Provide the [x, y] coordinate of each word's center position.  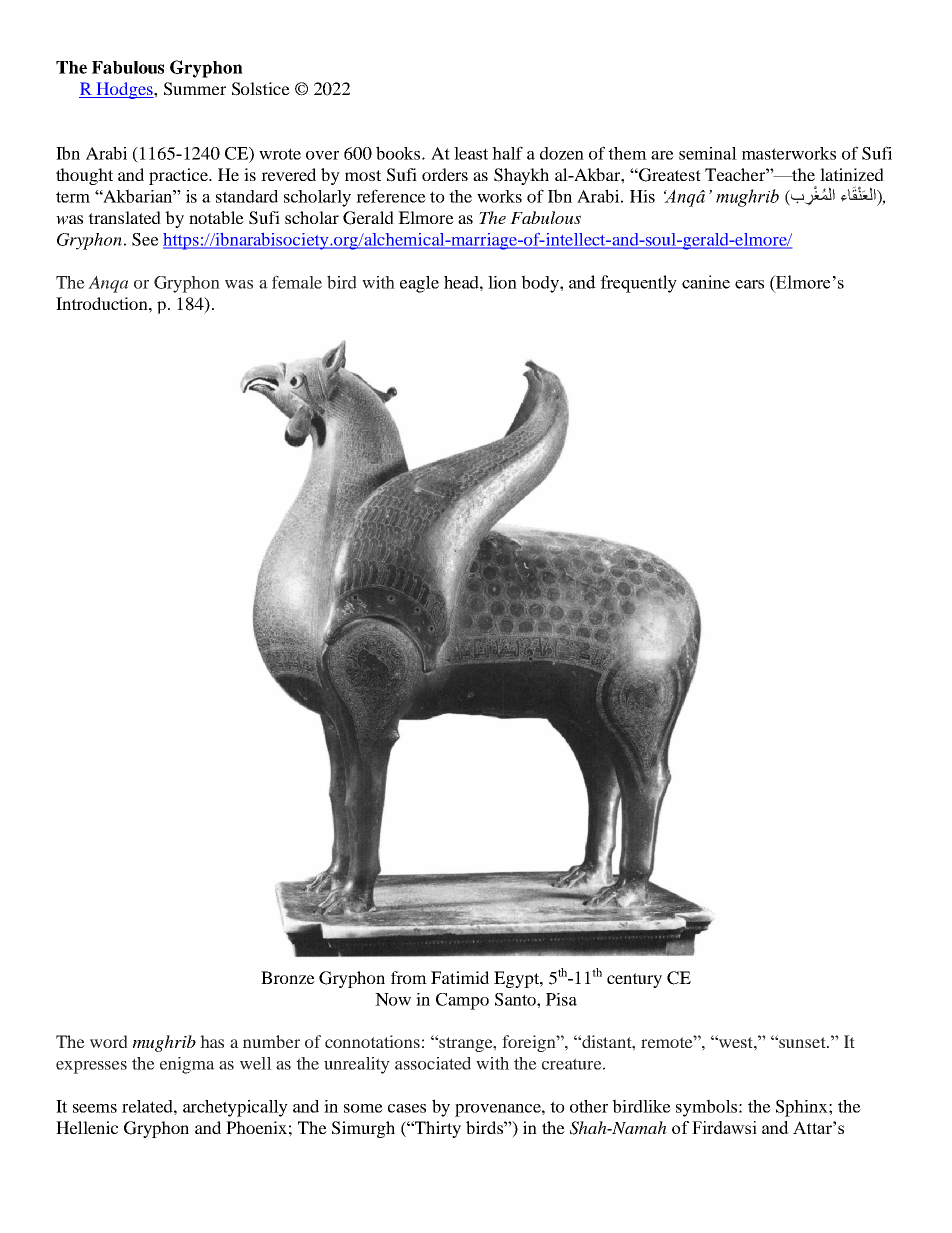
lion [502, 282]
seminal [708, 153]
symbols [706, 1108]
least [471, 153]
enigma [187, 1065]
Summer [195, 89]
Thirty [437, 1129]
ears [749, 284]
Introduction [103, 303]
